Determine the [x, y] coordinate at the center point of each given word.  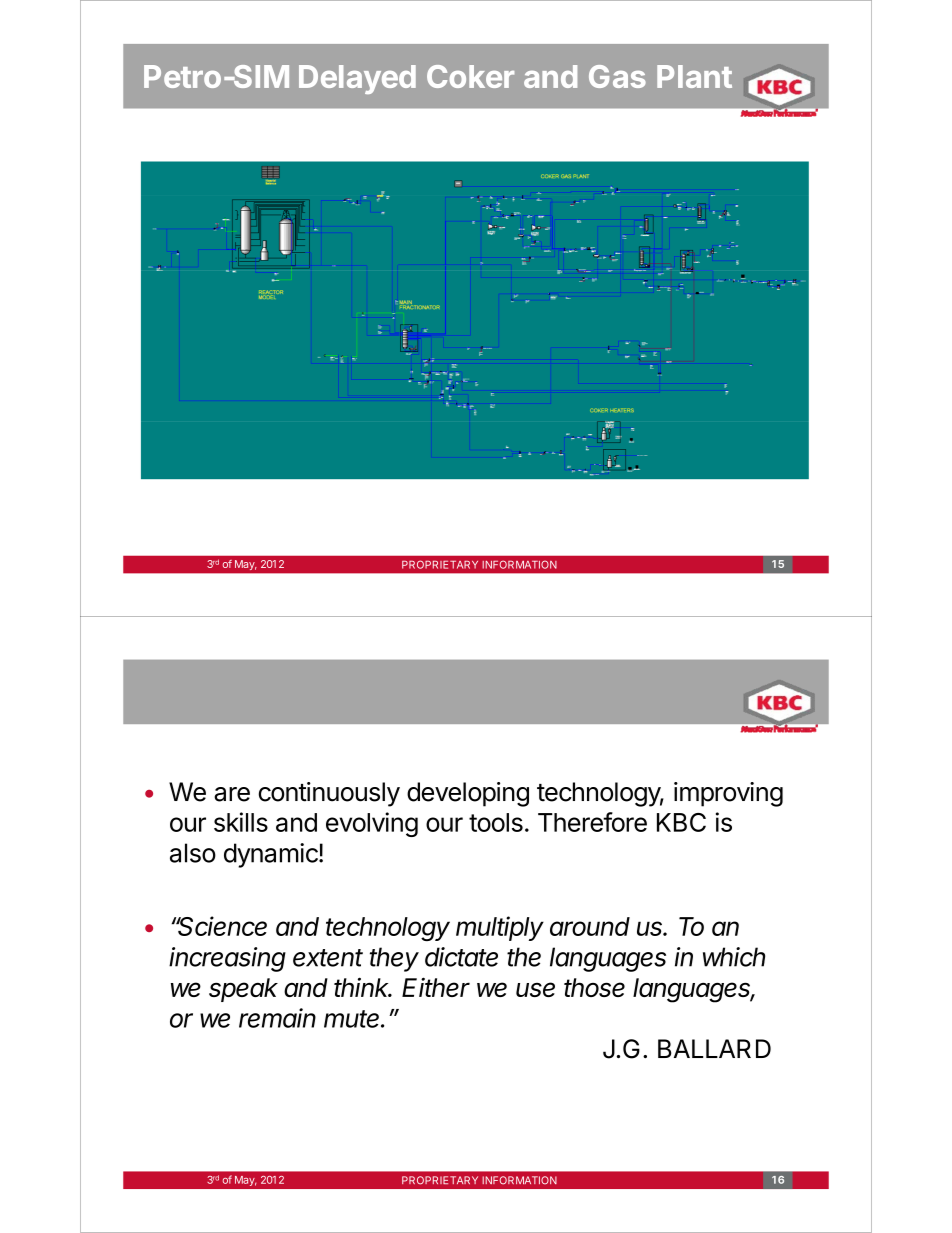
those [594, 987]
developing [468, 794]
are [232, 794]
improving [728, 794]
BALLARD [714, 1048]
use [535, 989]
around [590, 926]
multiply [500, 928]
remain [277, 1018]
